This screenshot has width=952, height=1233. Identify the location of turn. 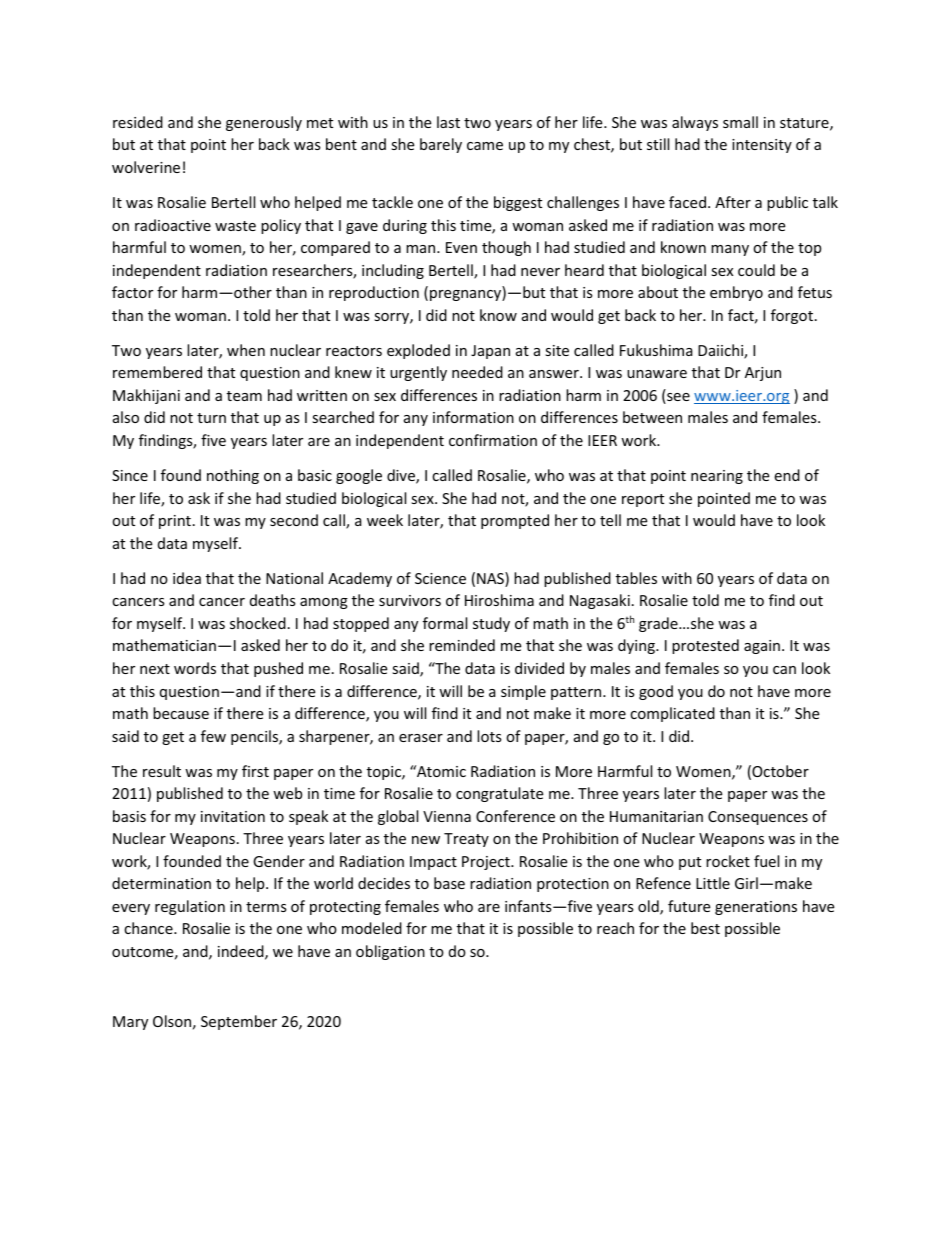
(211, 418).
